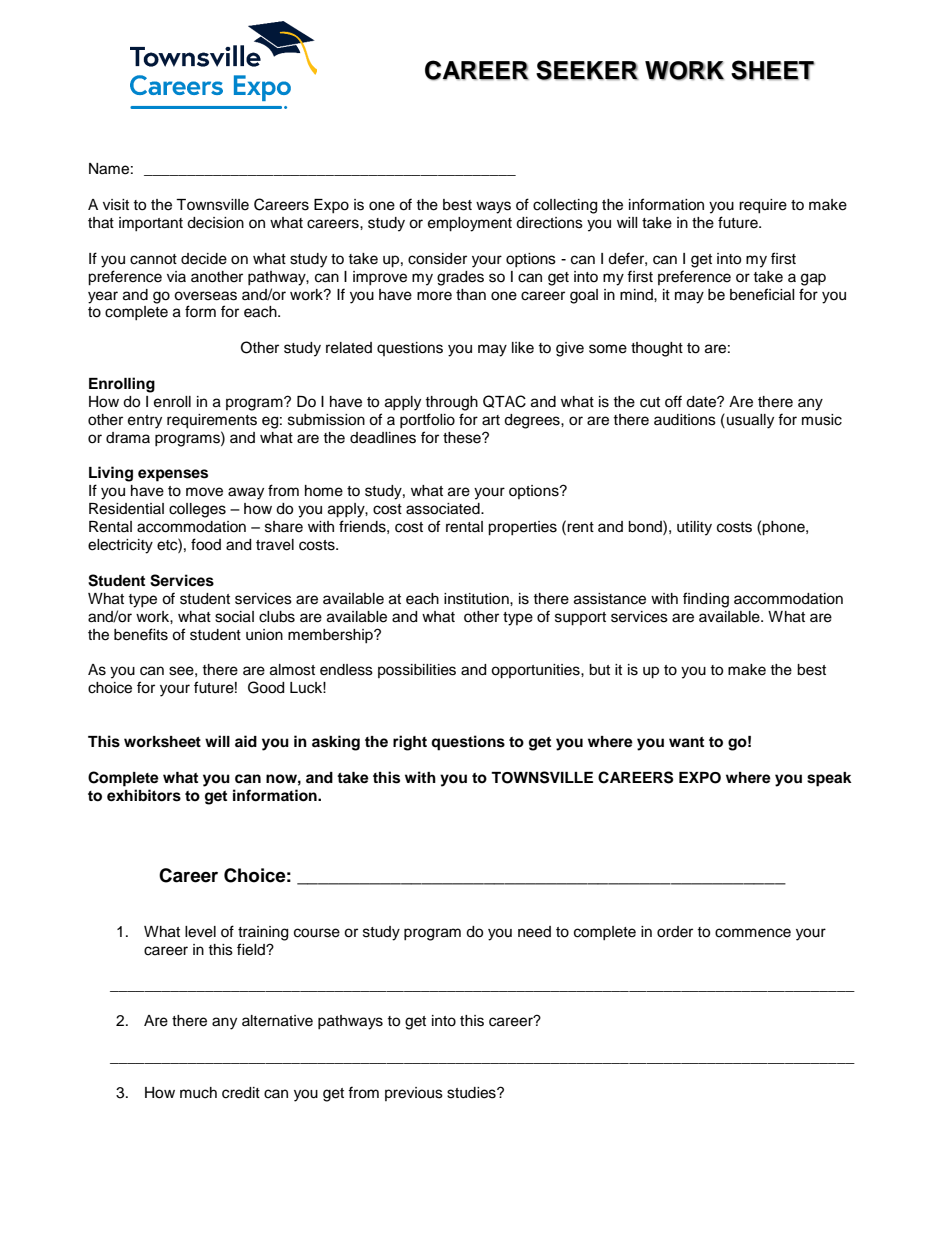  What do you see at coordinates (587, 70) in the screenshot?
I see `SEEKER` at bounding box center [587, 70].
